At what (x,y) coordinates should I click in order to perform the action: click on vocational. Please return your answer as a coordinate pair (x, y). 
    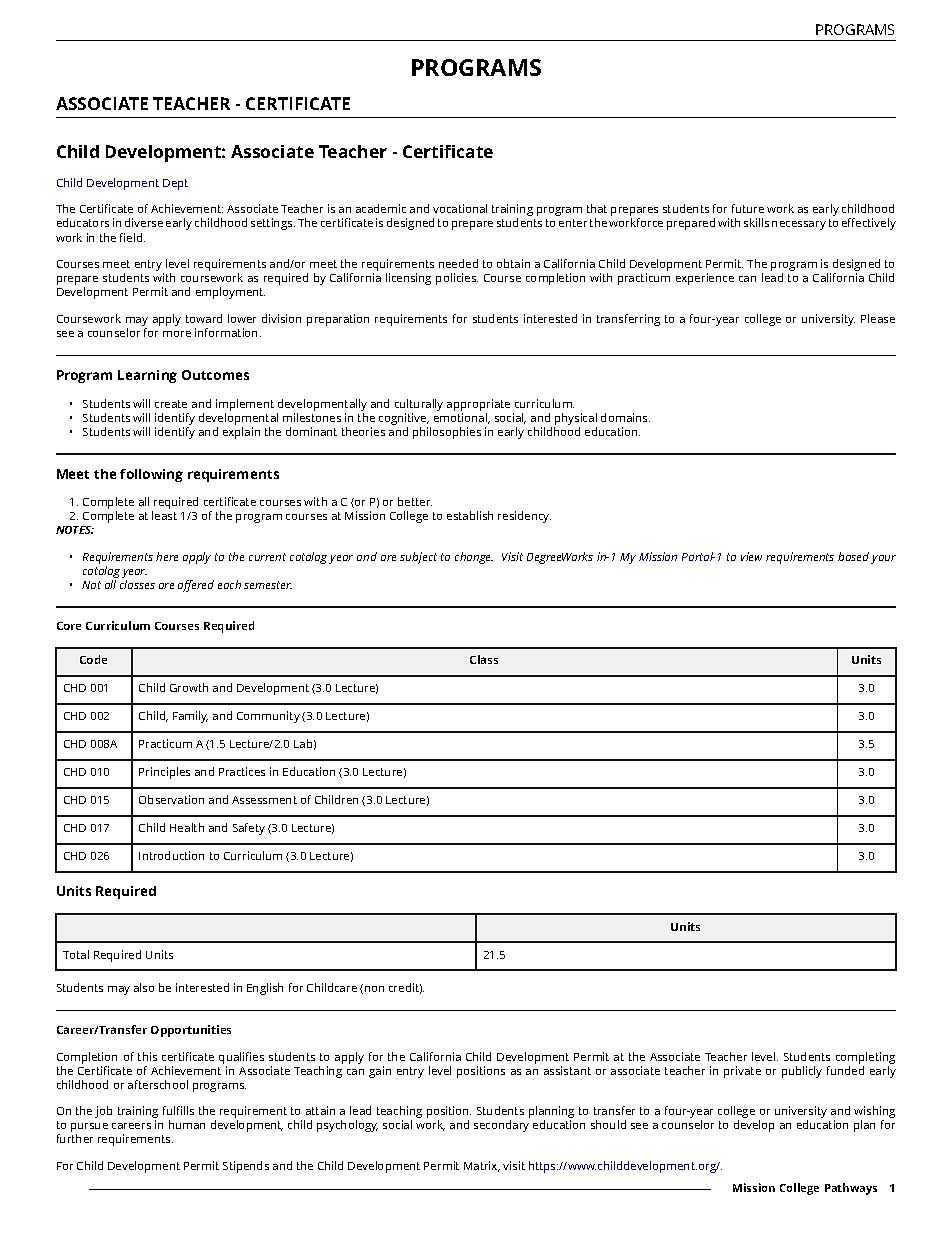
    Looking at the image, I should click on (460, 208).
